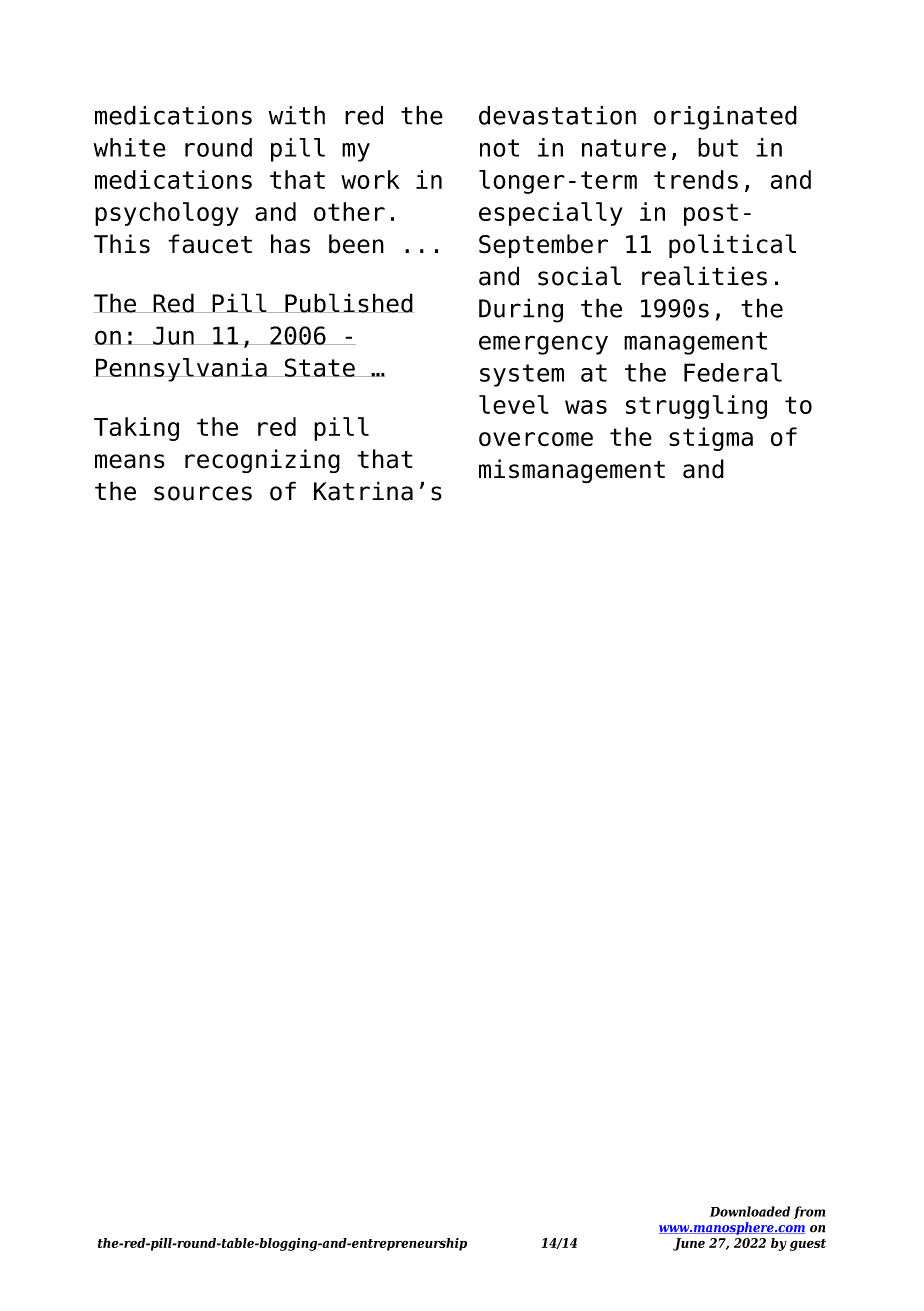 Image resolution: width=924 pixels, height=1311 pixels. Describe the element at coordinates (809, 1212) in the page. I see `from` at that location.
